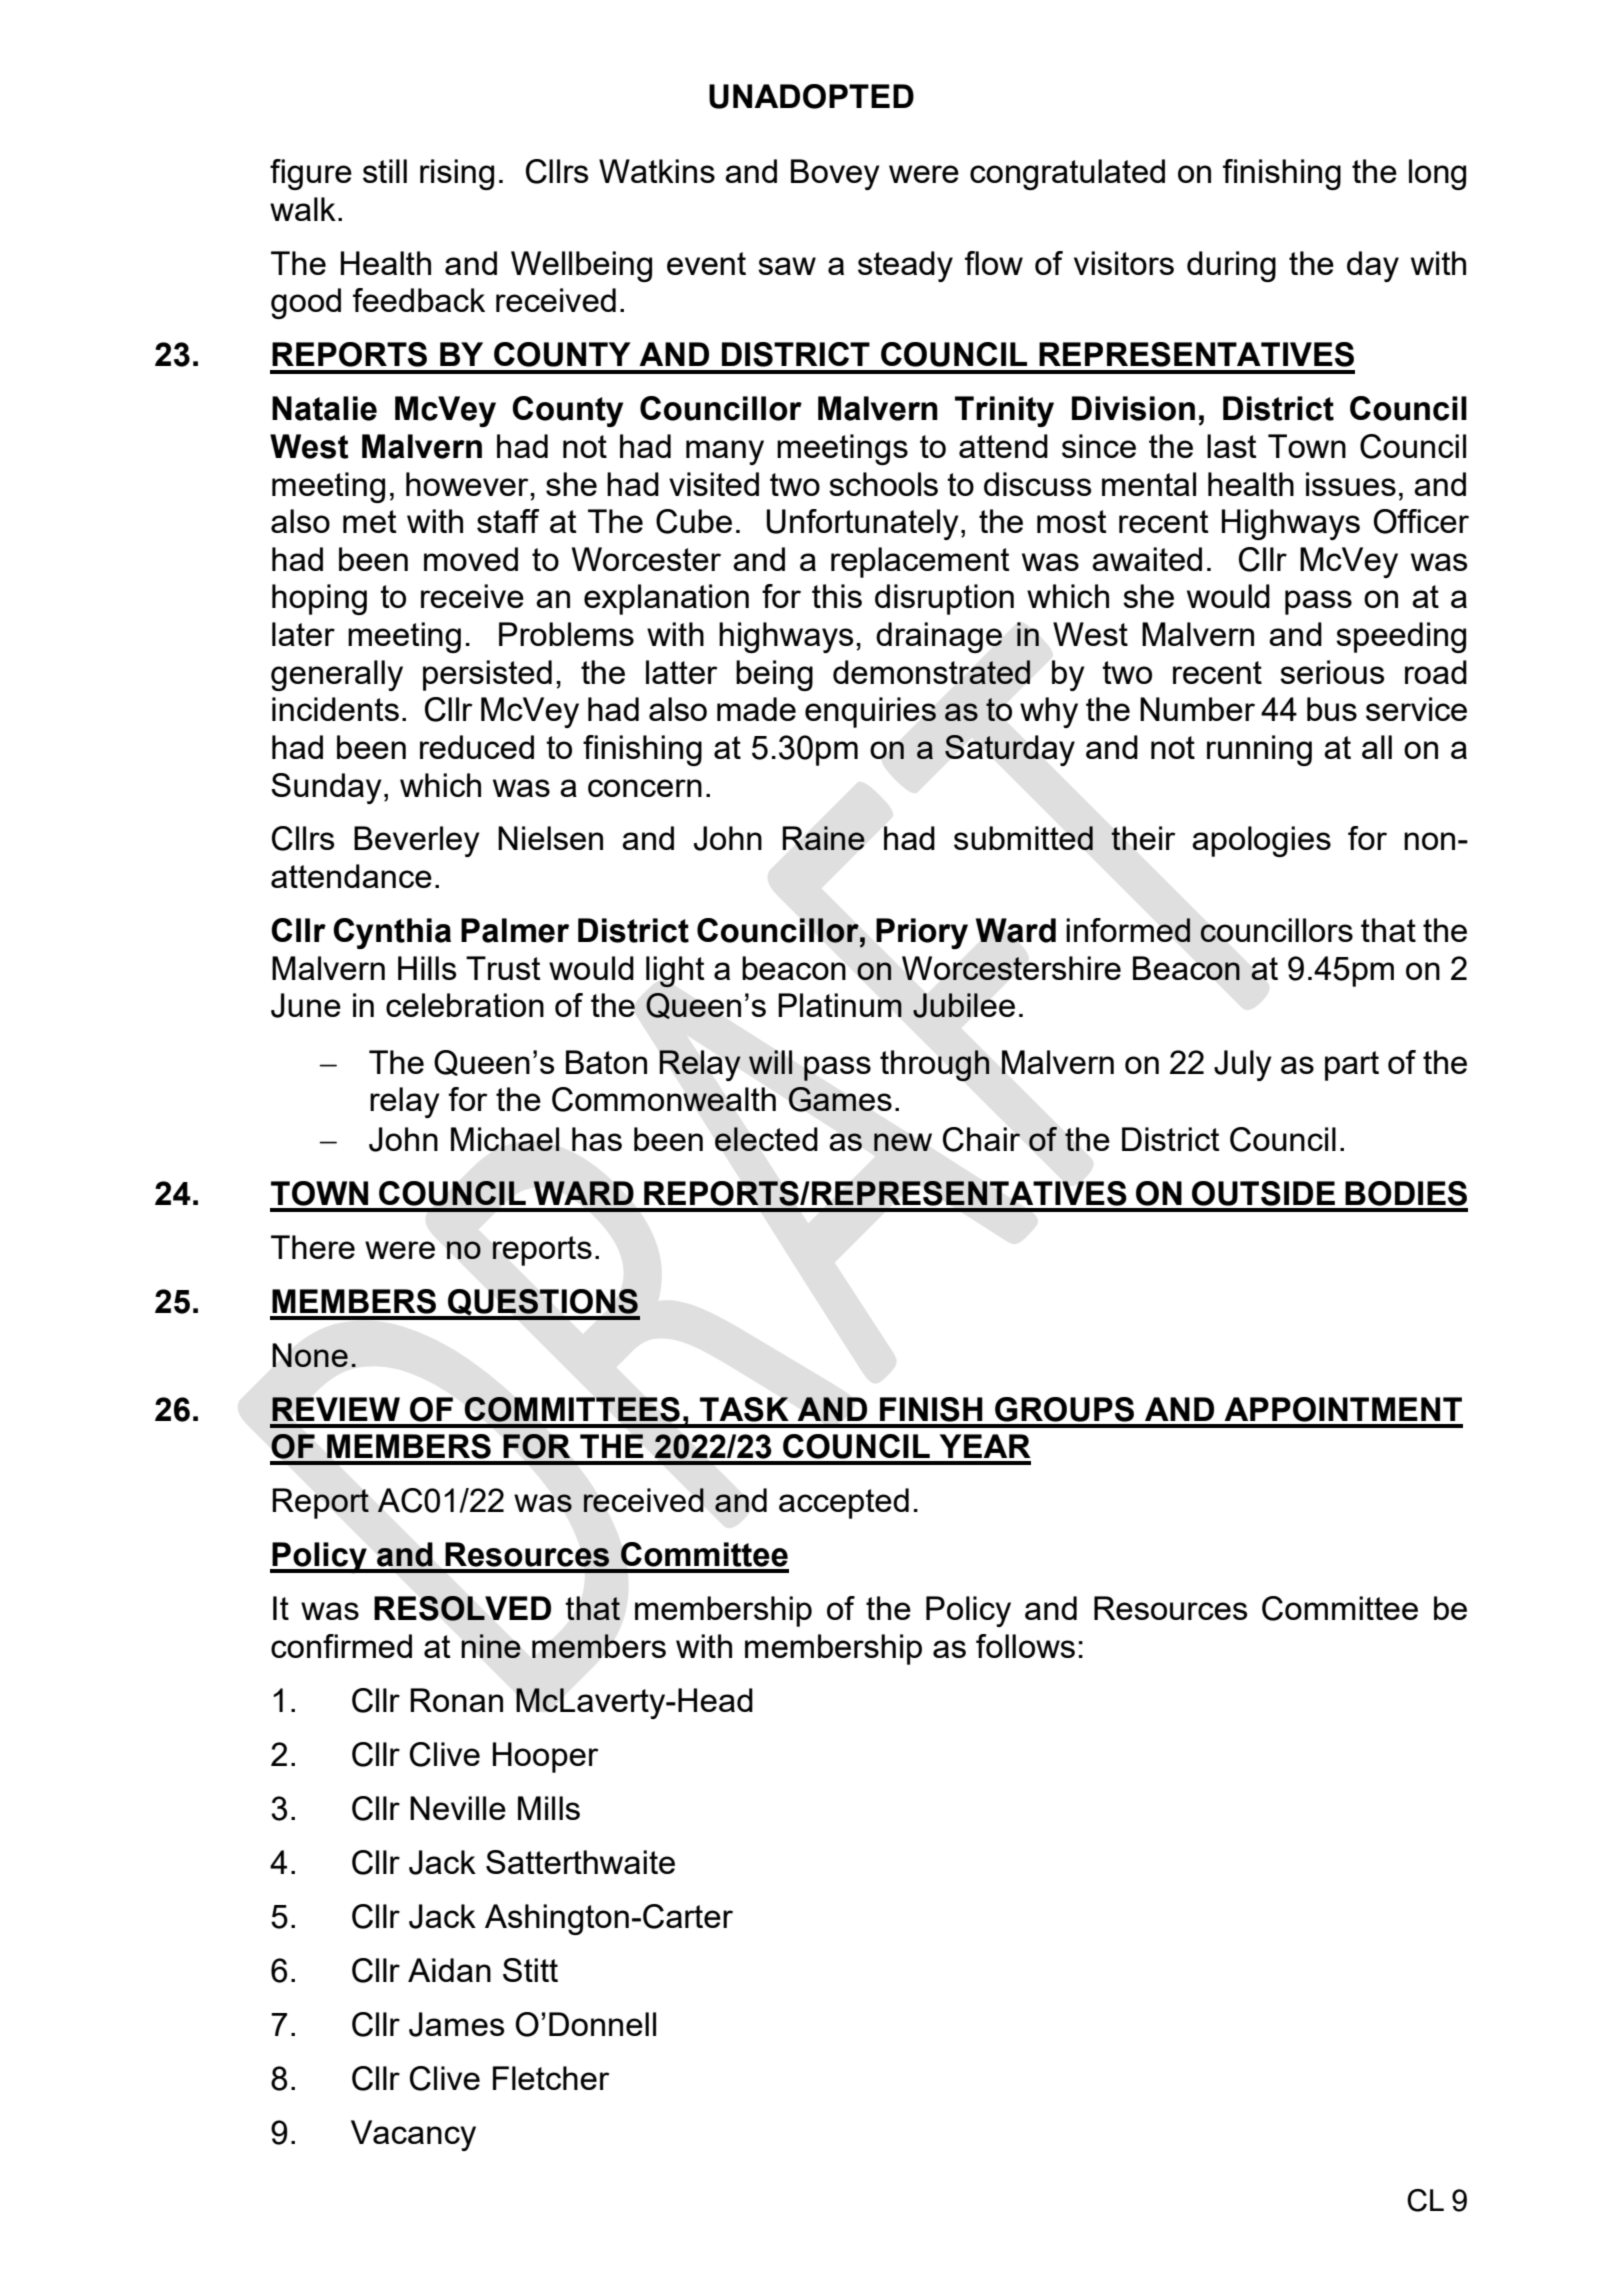 This screenshot has height=2295, width=1623. Describe the element at coordinates (905, 266) in the screenshot. I see `steady` at that location.
